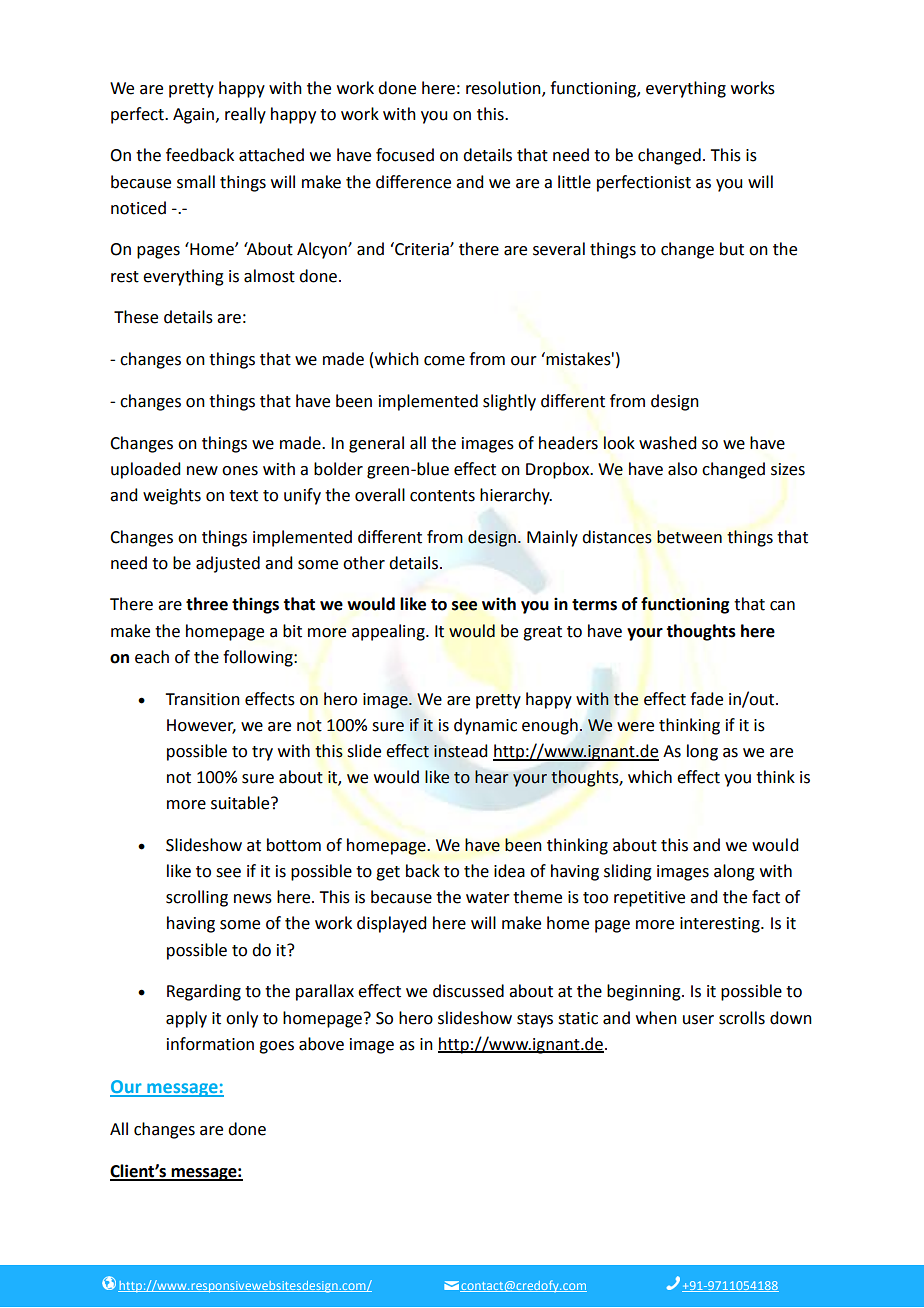 This document has height=1308, width=924. I want to click on Mainly, so click(552, 538).
